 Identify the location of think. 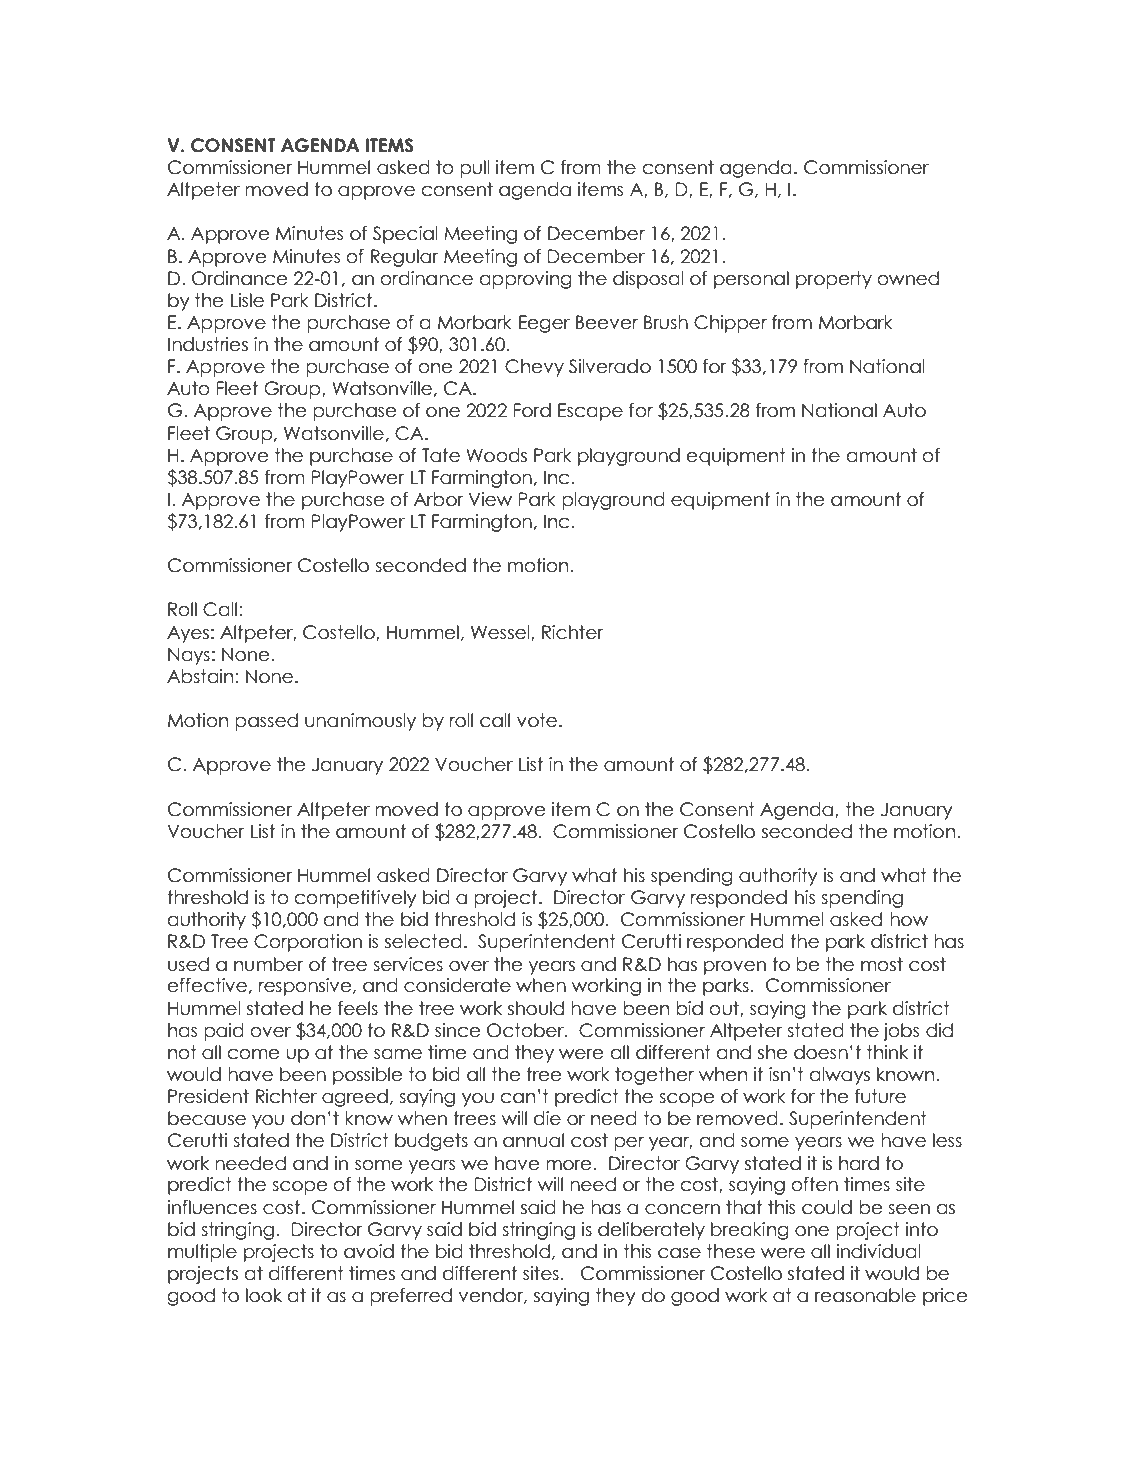
(887, 1052).
